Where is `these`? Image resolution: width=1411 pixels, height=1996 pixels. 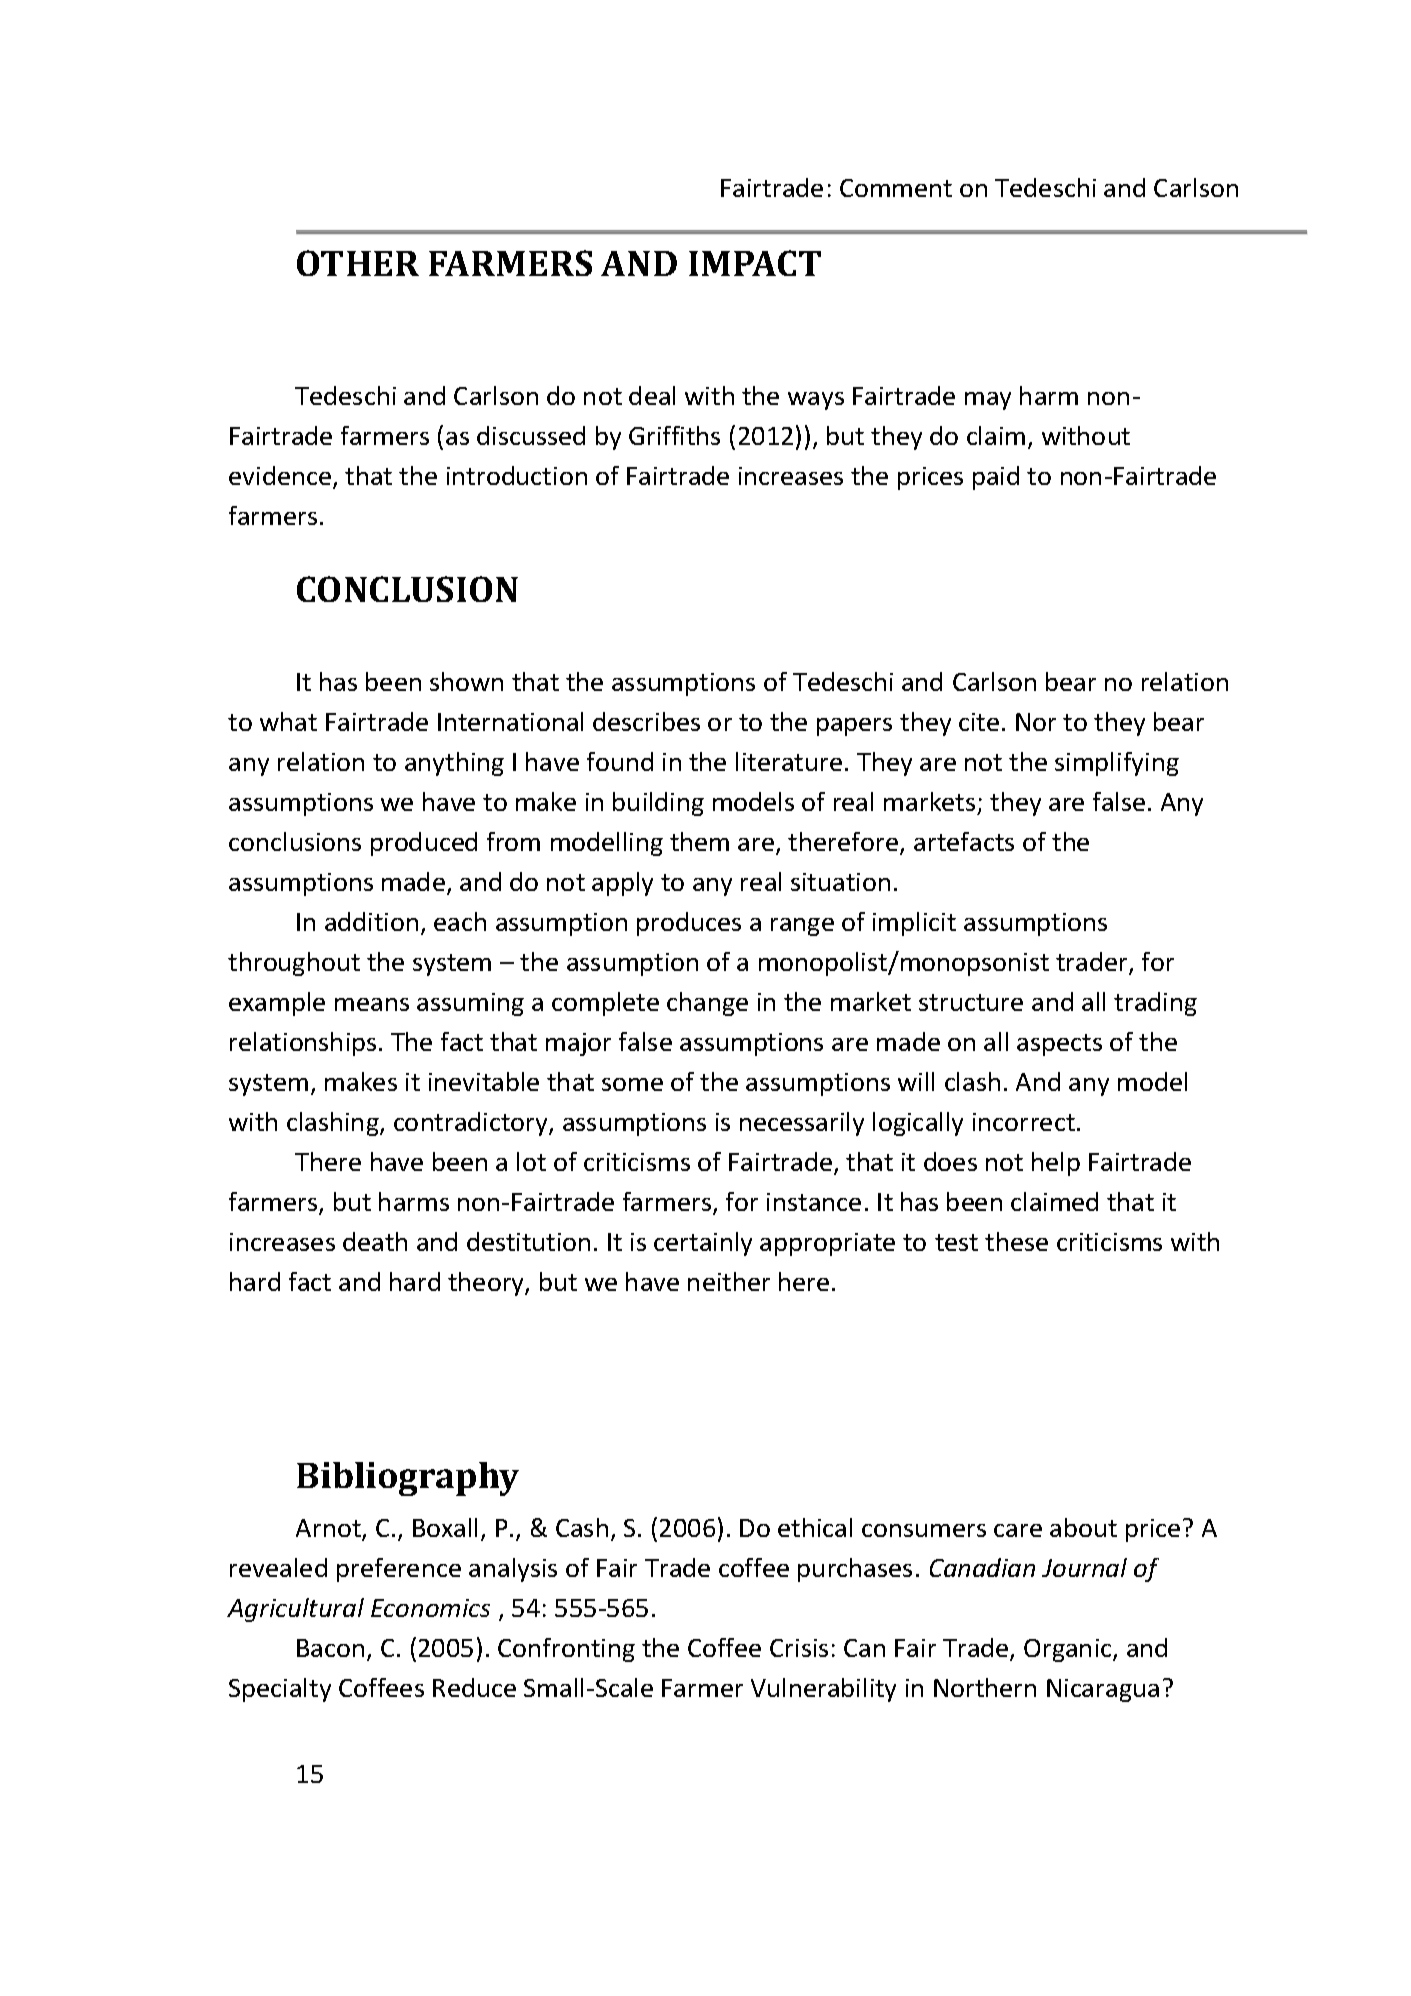
these is located at coordinates (1016, 1241).
